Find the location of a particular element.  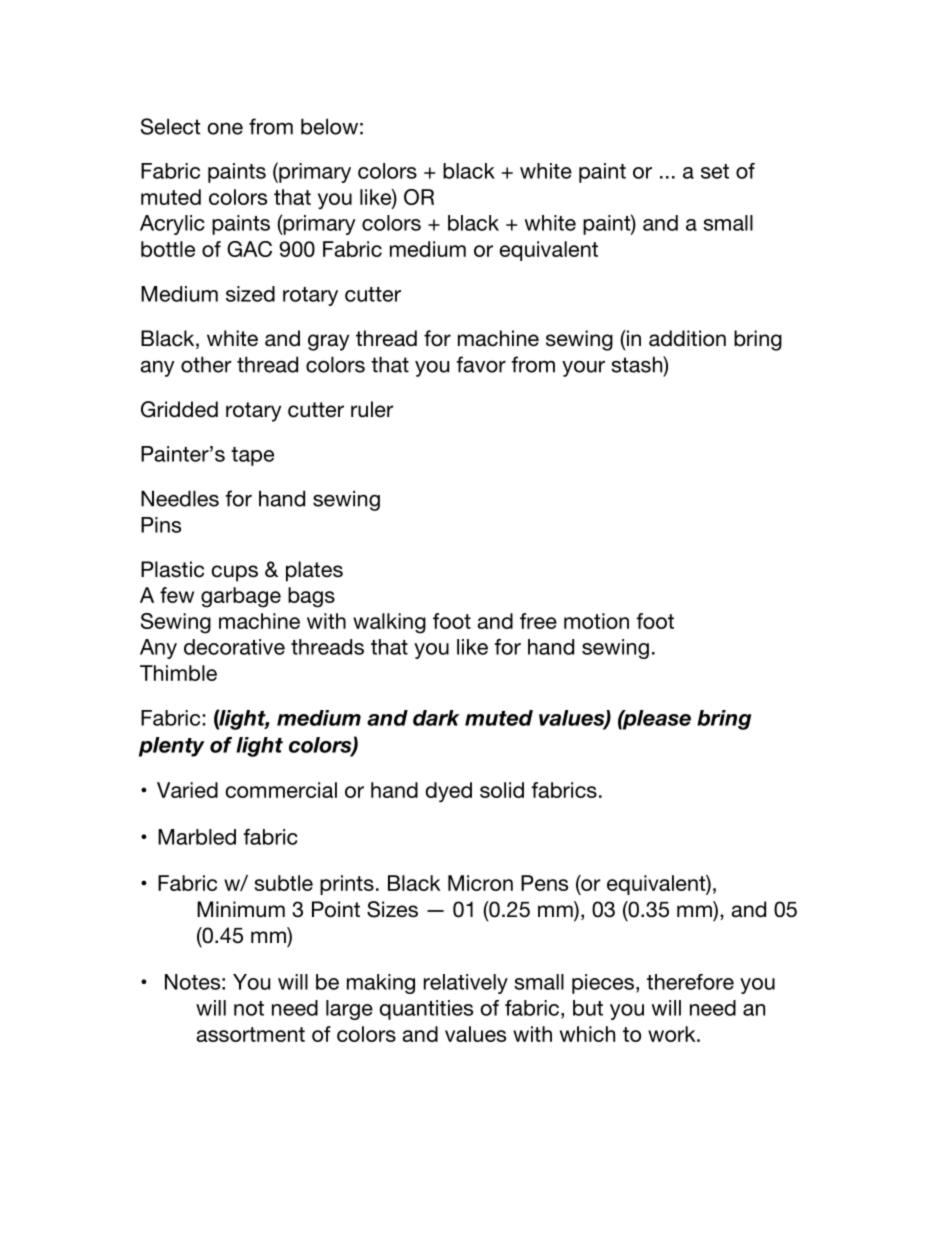

other is located at coordinates (206, 364).
